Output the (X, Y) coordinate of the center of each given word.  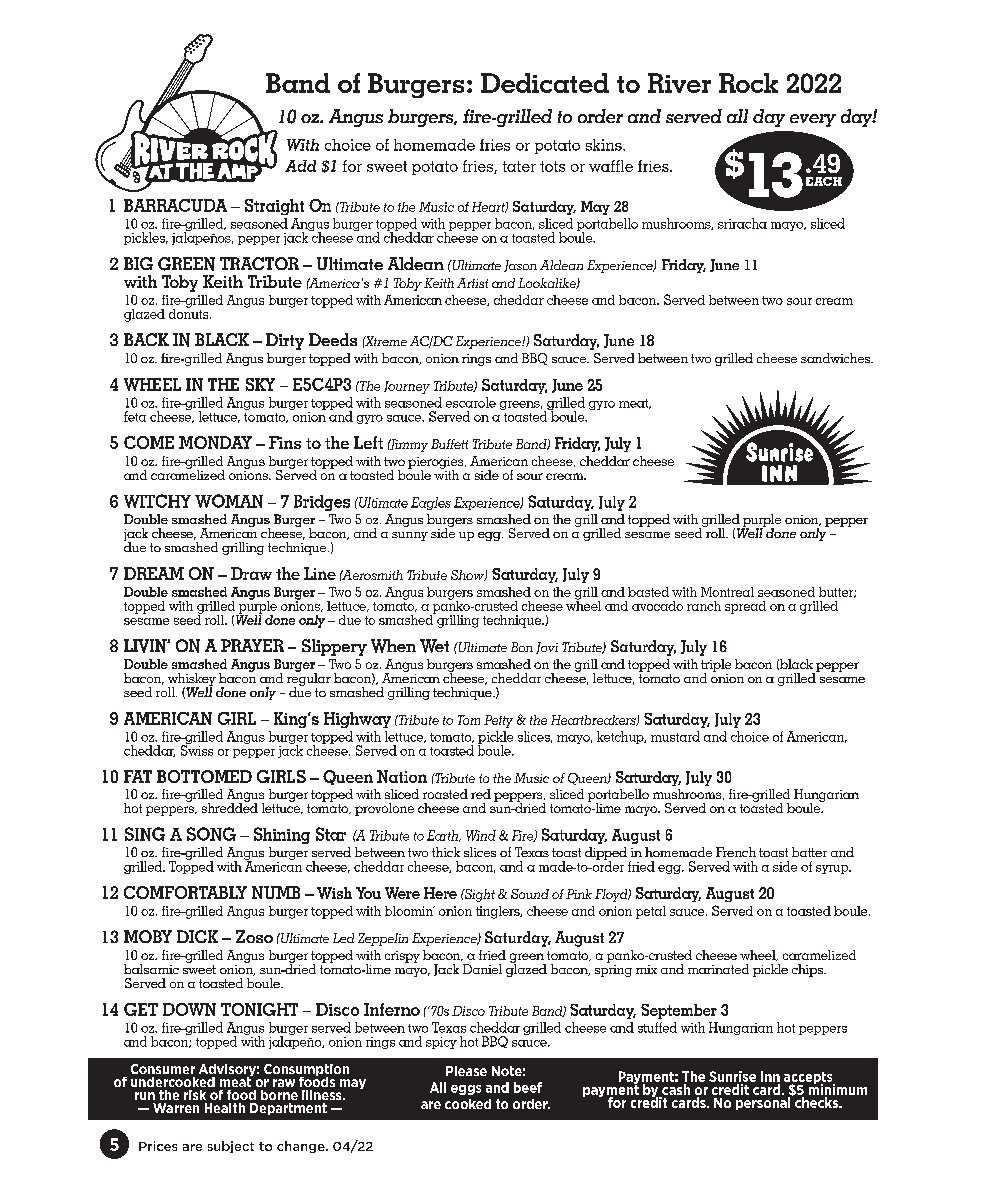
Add (300, 166)
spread (745, 607)
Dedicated (545, 83)
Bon (522, 647)
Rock (748, 83)
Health (225, 1108)
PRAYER (252, 645)
